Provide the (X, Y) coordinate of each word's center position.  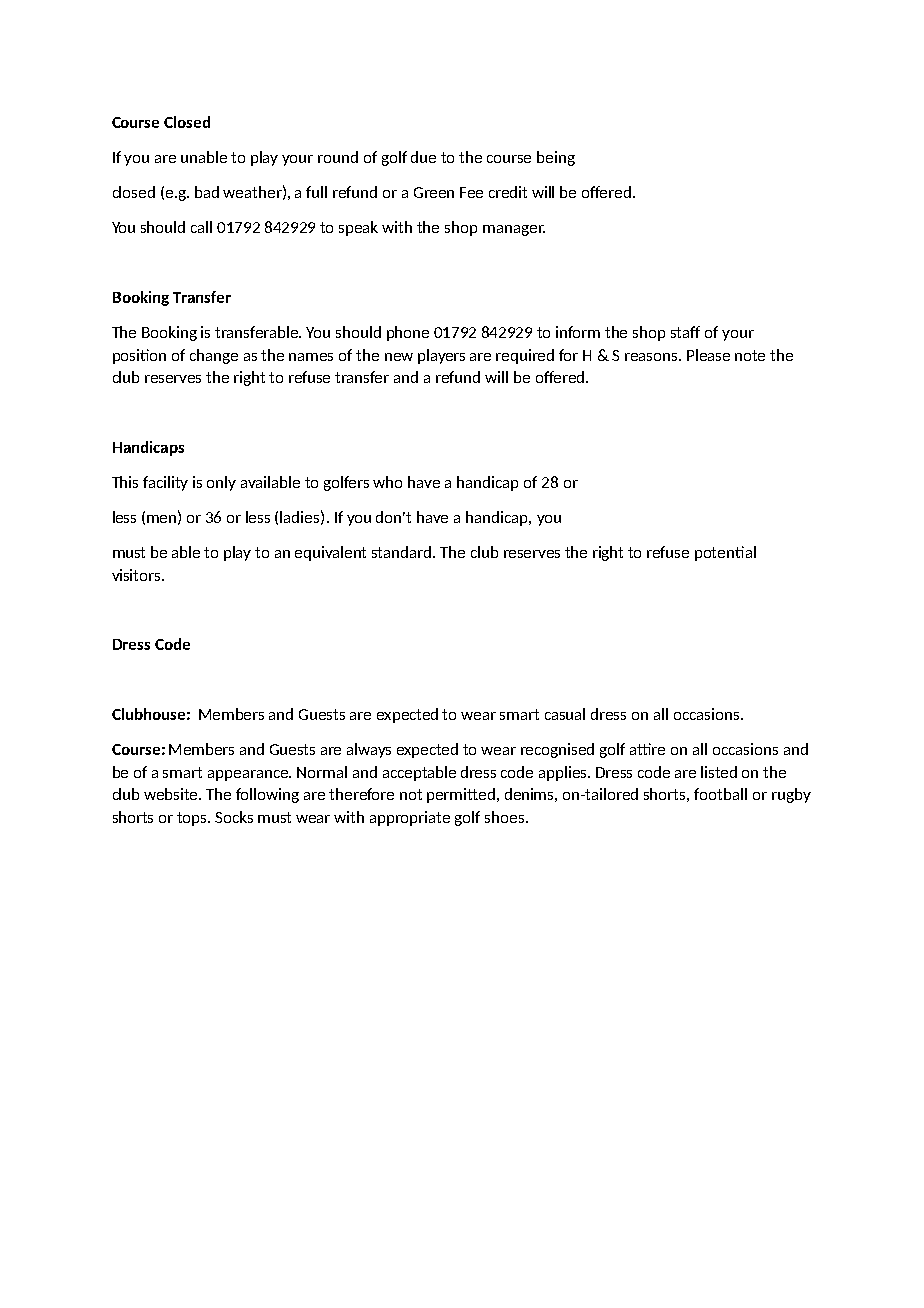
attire (647, 749)
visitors (137, 575)
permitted (461, 795)
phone (408, 333)
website (172, 794)
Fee (471, 192)
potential (725, 553)
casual (565, 714)
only (221, 483)
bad (207, 192)
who (387, 482)
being (556, 158)
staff (685, 332)
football (720, 794)
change (214, 356)
